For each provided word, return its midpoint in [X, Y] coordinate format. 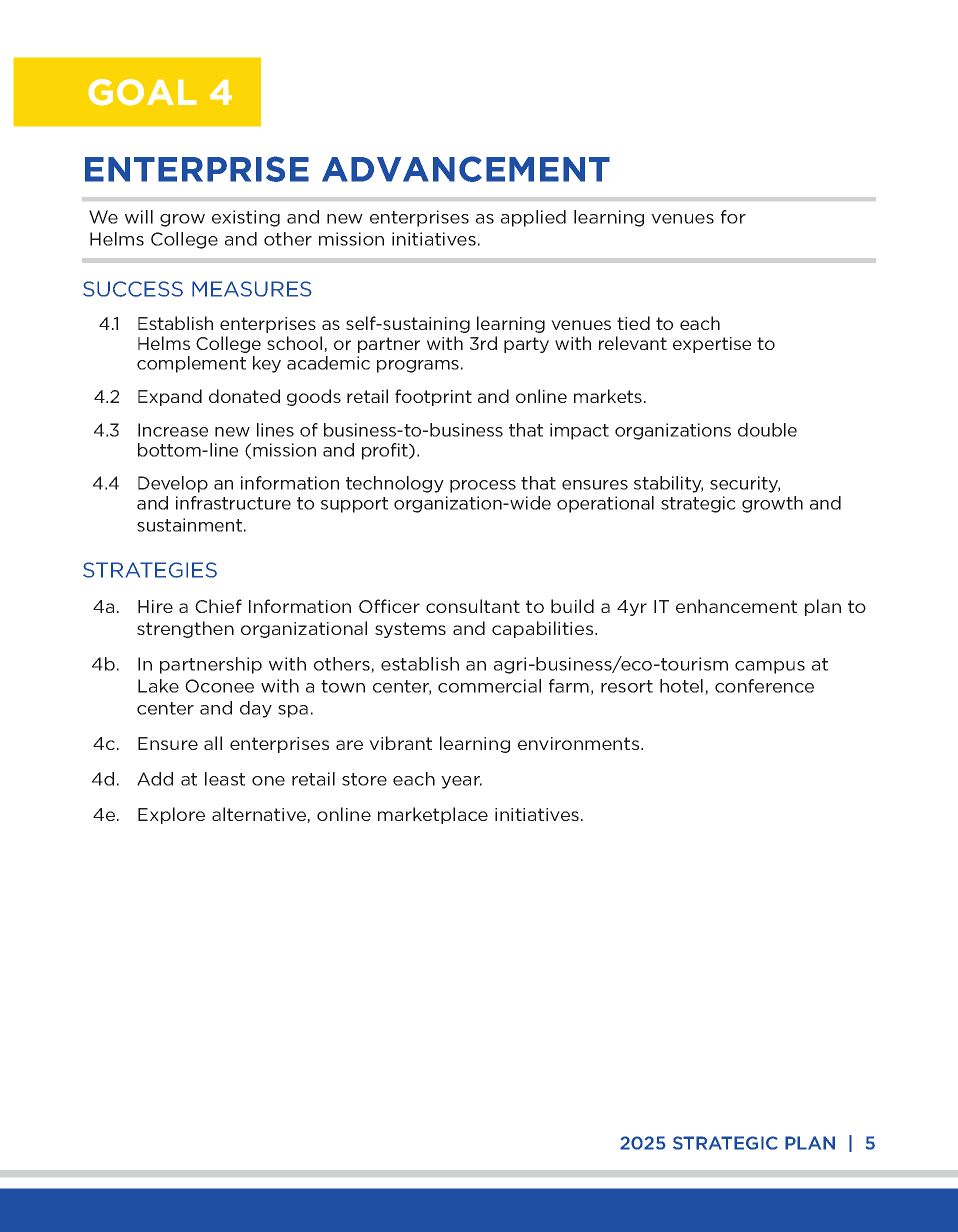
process [483, 486]
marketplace [433, 815]
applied [533, 218]
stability [668, 484]
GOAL [142, 92]
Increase [173, 430]
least [225, 779]
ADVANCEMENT [466, 169]
